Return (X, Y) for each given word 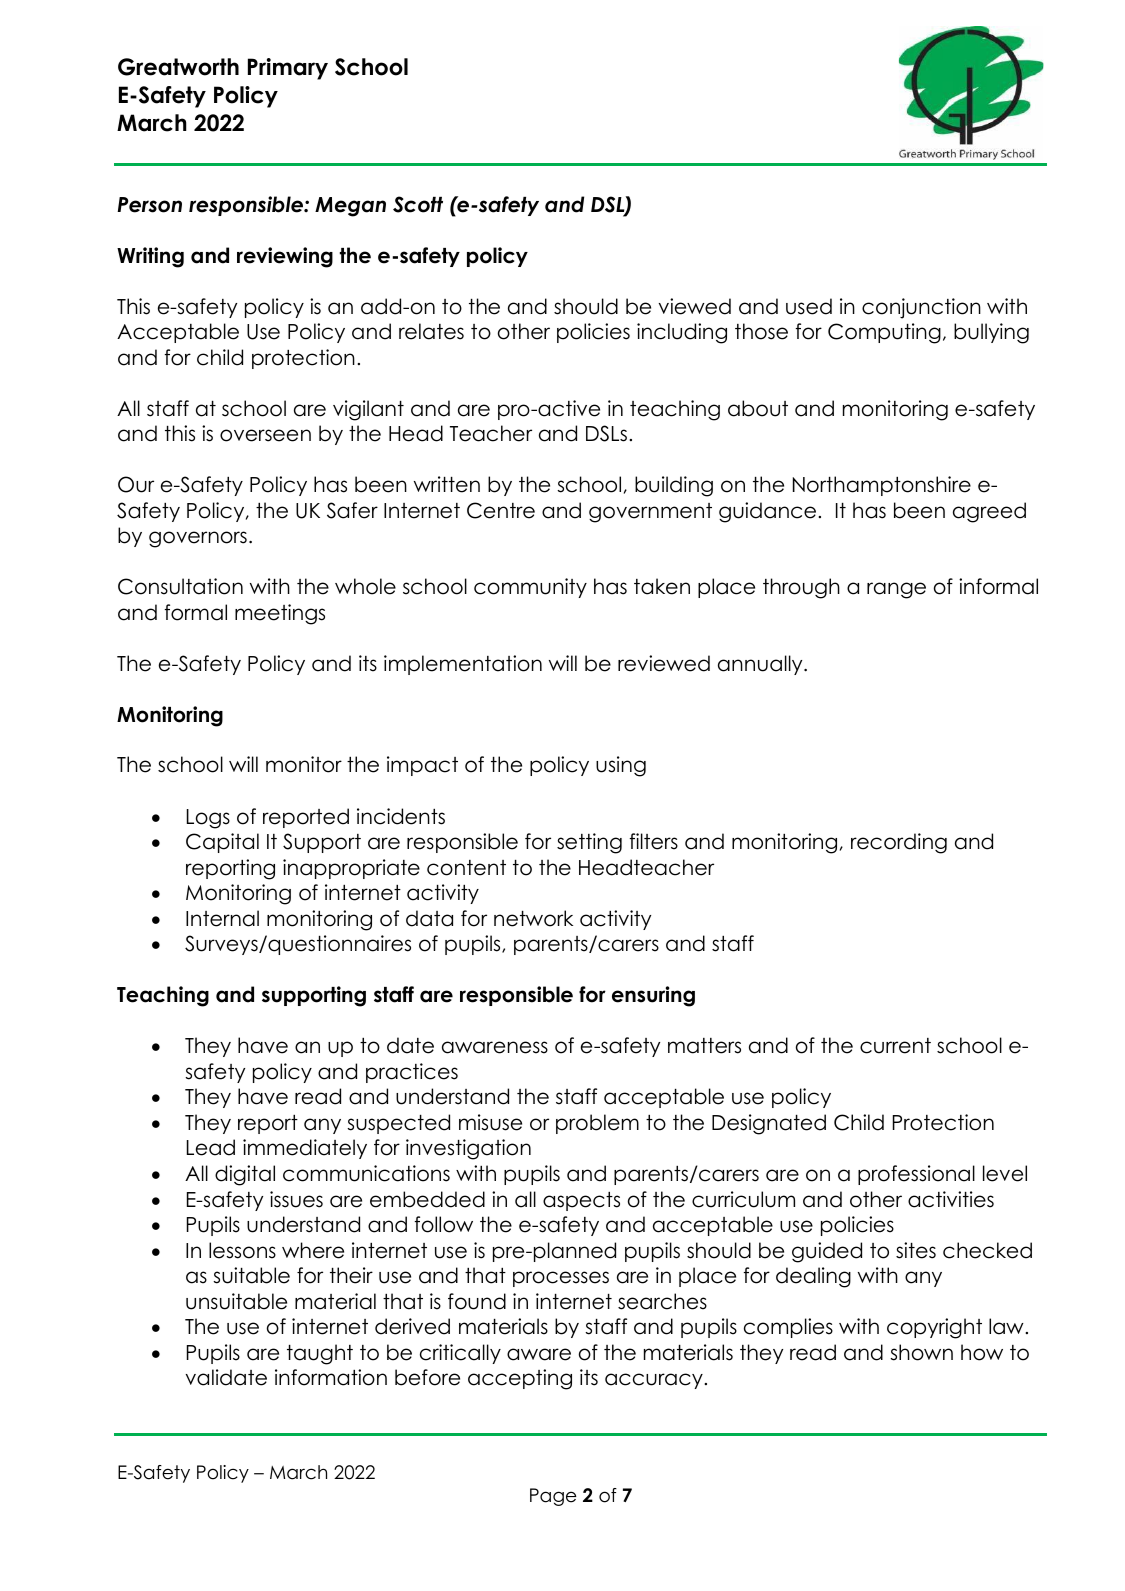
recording (899, 843)
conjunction (921, 308)
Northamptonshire (882, 486)
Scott (418, 204)
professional (916, 1175)
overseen (265, 435)
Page (553, 1497)
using (621, 766)
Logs (208, 819)
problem (597, 1124)
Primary (288, 69)
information (331, 1377)
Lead (211, 1147)
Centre (501, 510)
